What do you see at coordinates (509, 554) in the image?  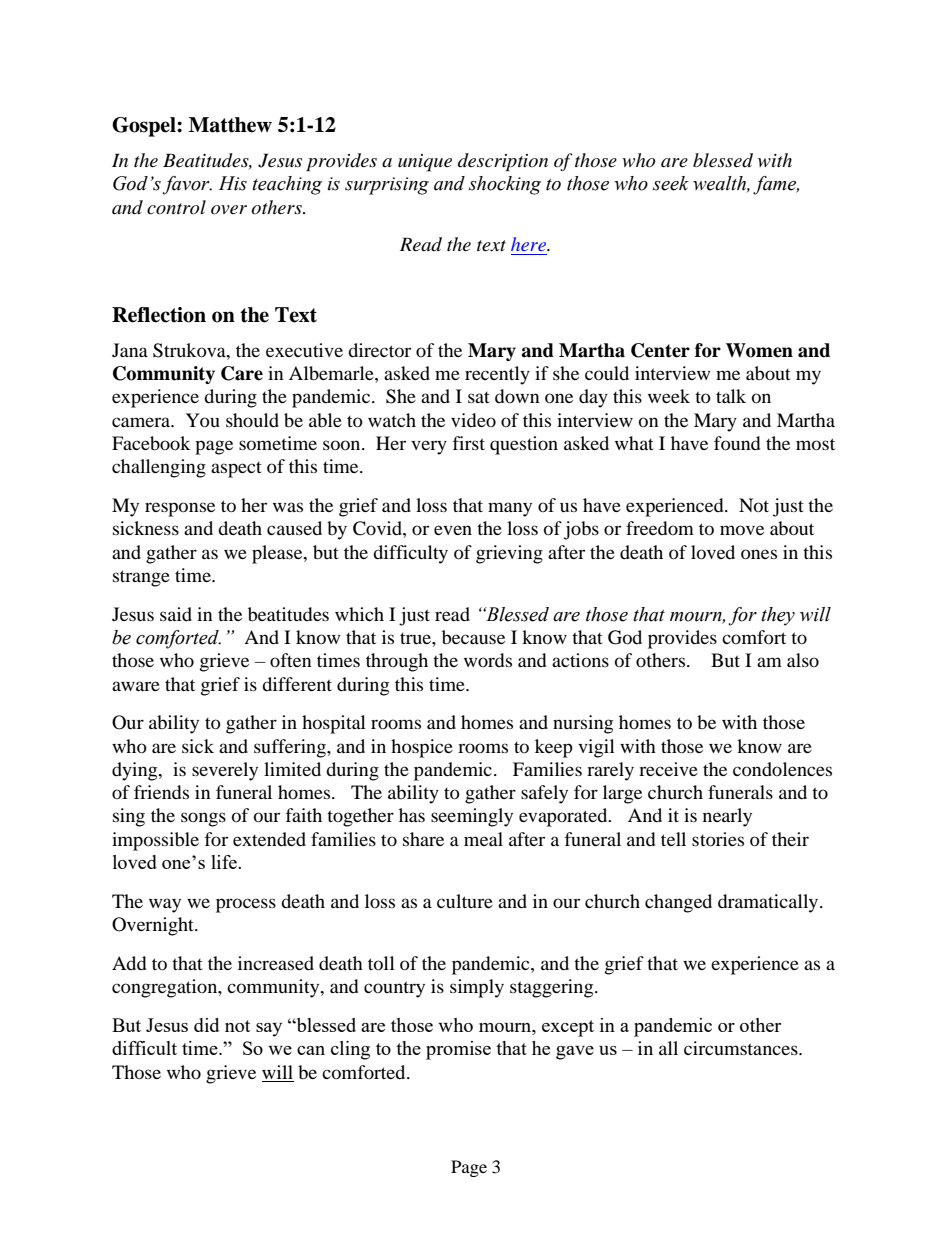 I see `grieving` at bounding box center [509, 554].
